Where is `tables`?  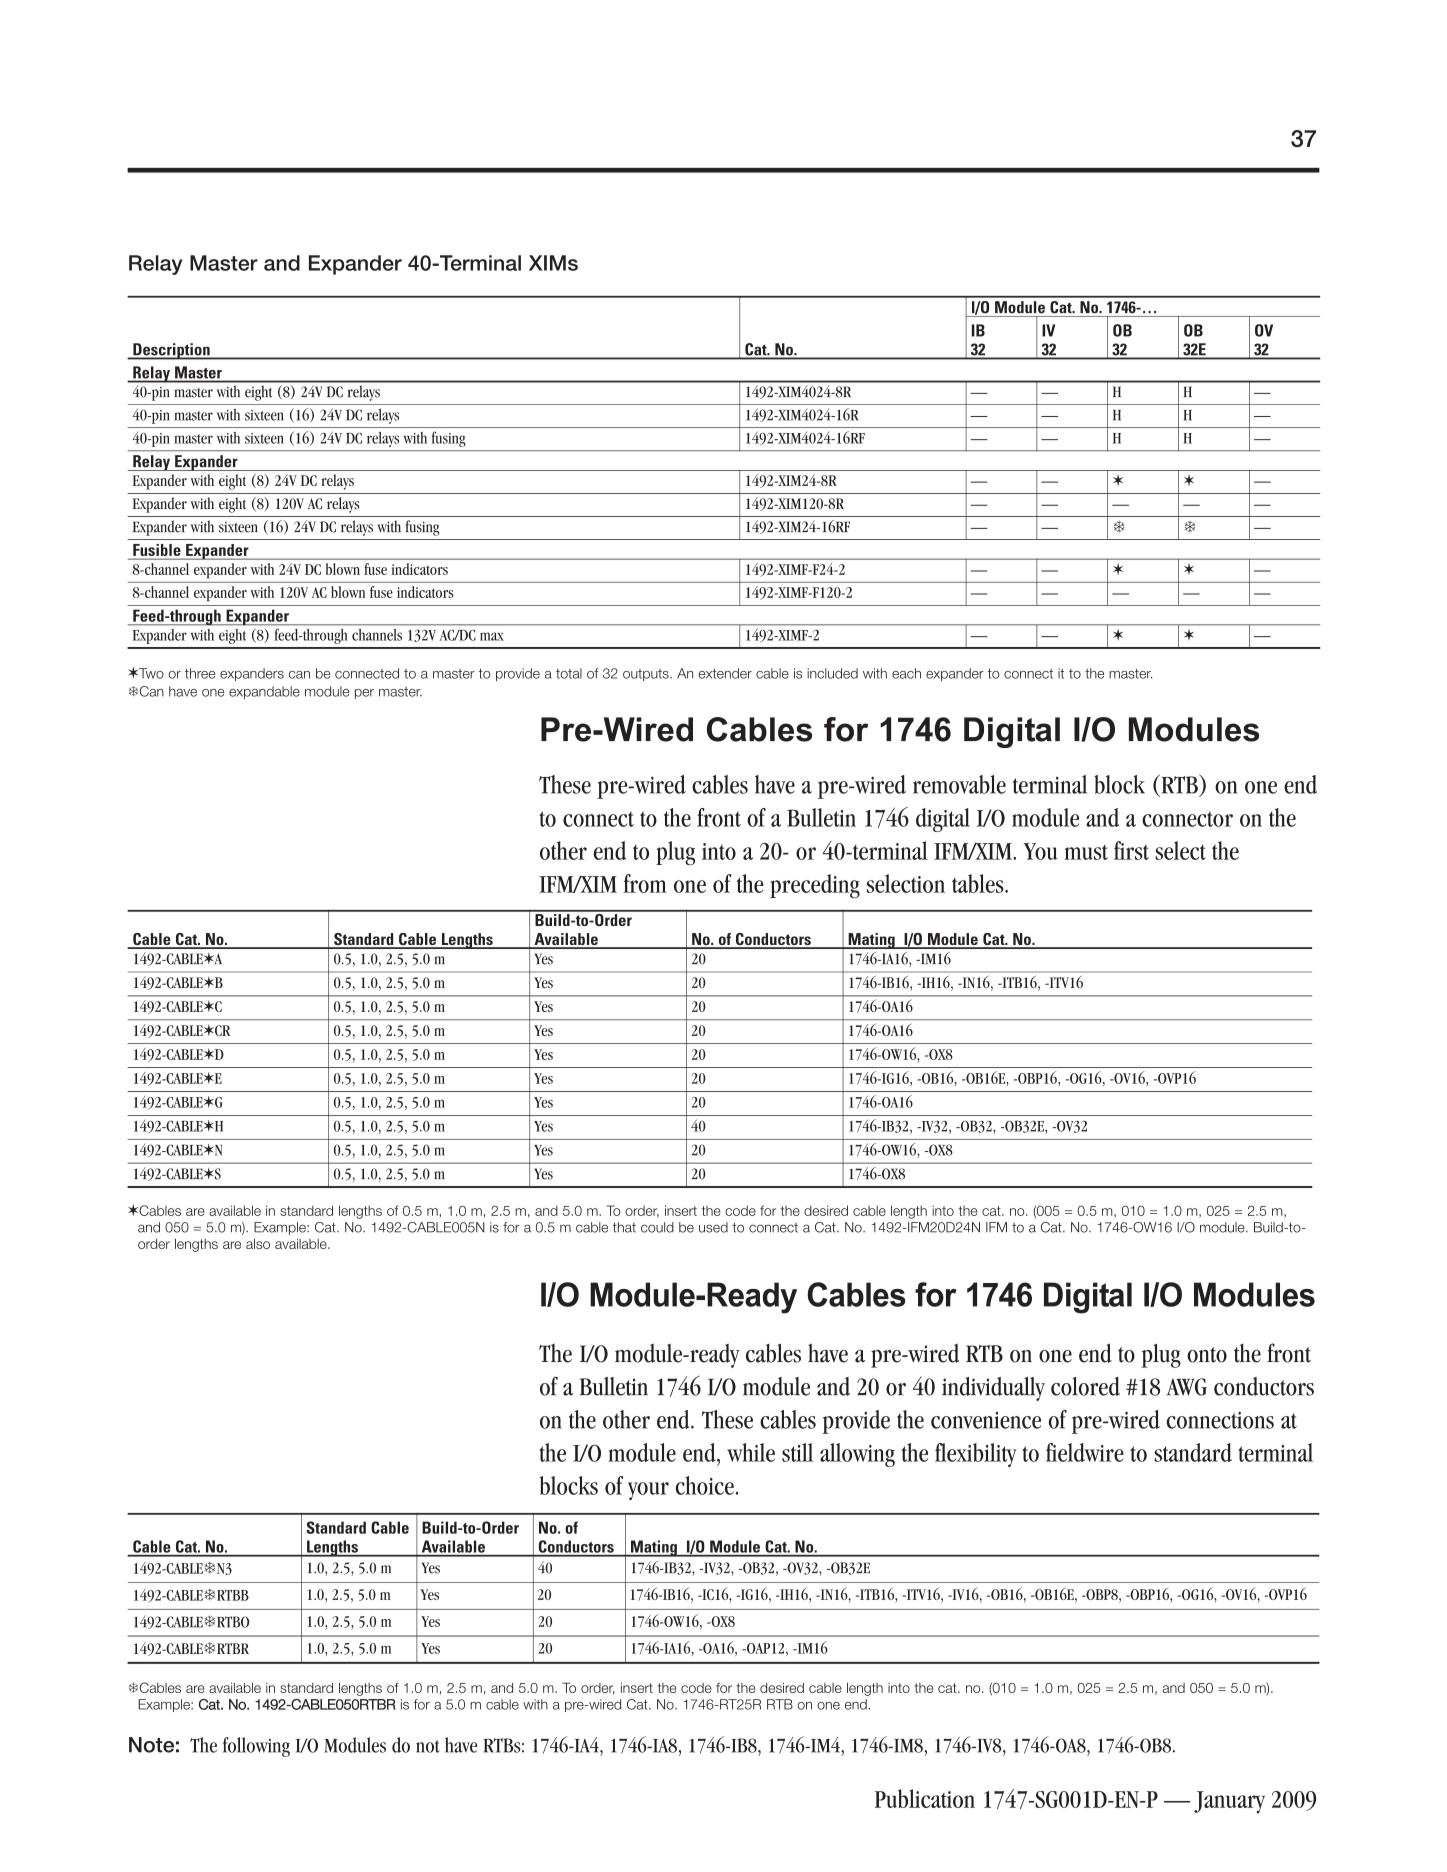
tables is located at coordinates (979, 883).
